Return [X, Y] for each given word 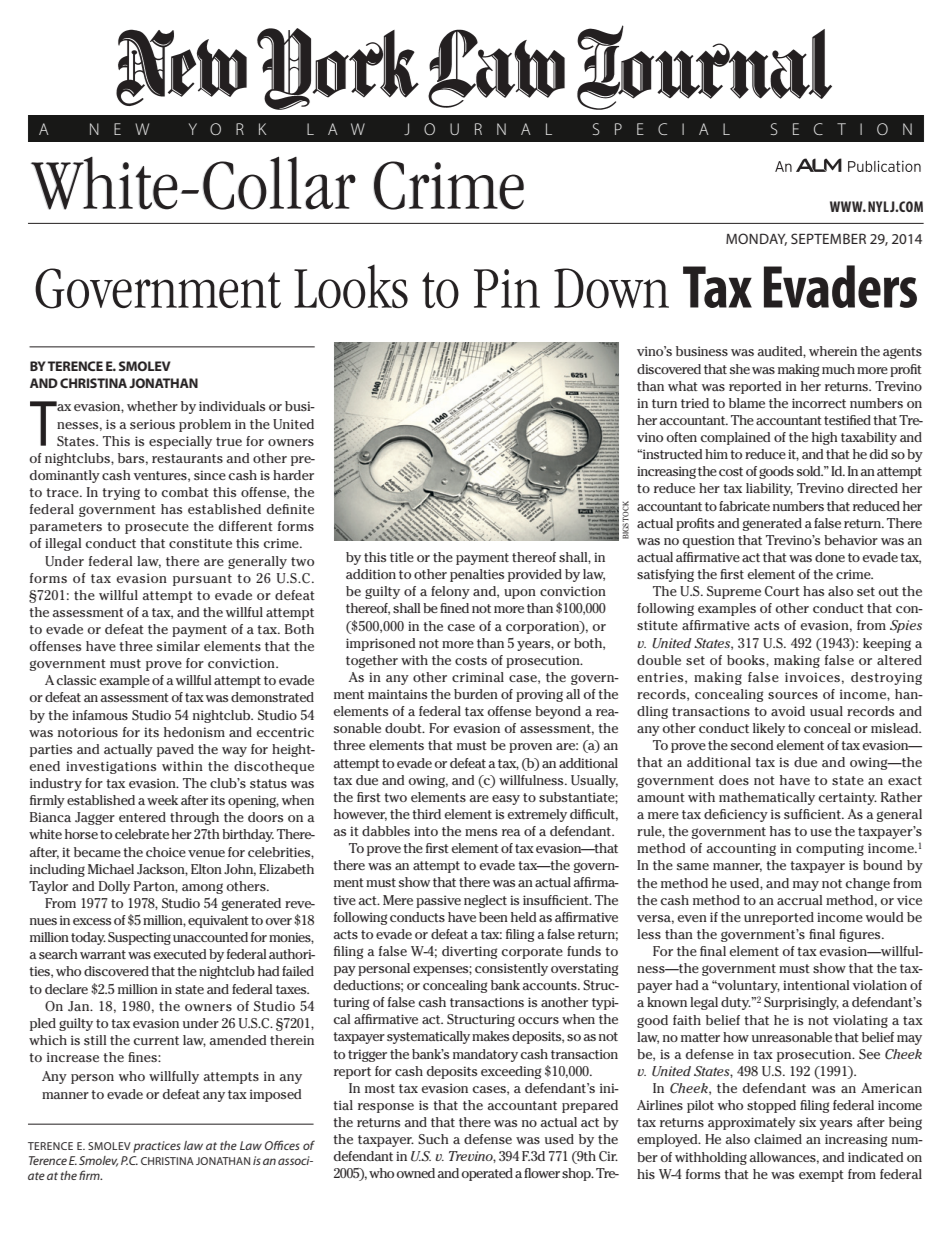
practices [157, 1147]
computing [830, 849]
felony [450, 592]
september [828, 238]
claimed [778, 1139]
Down [611, 288]
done [830, 557]
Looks [351, 286]
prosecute [157, 528]
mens [481, 832]
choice [166, 852]
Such [433, 1139]
